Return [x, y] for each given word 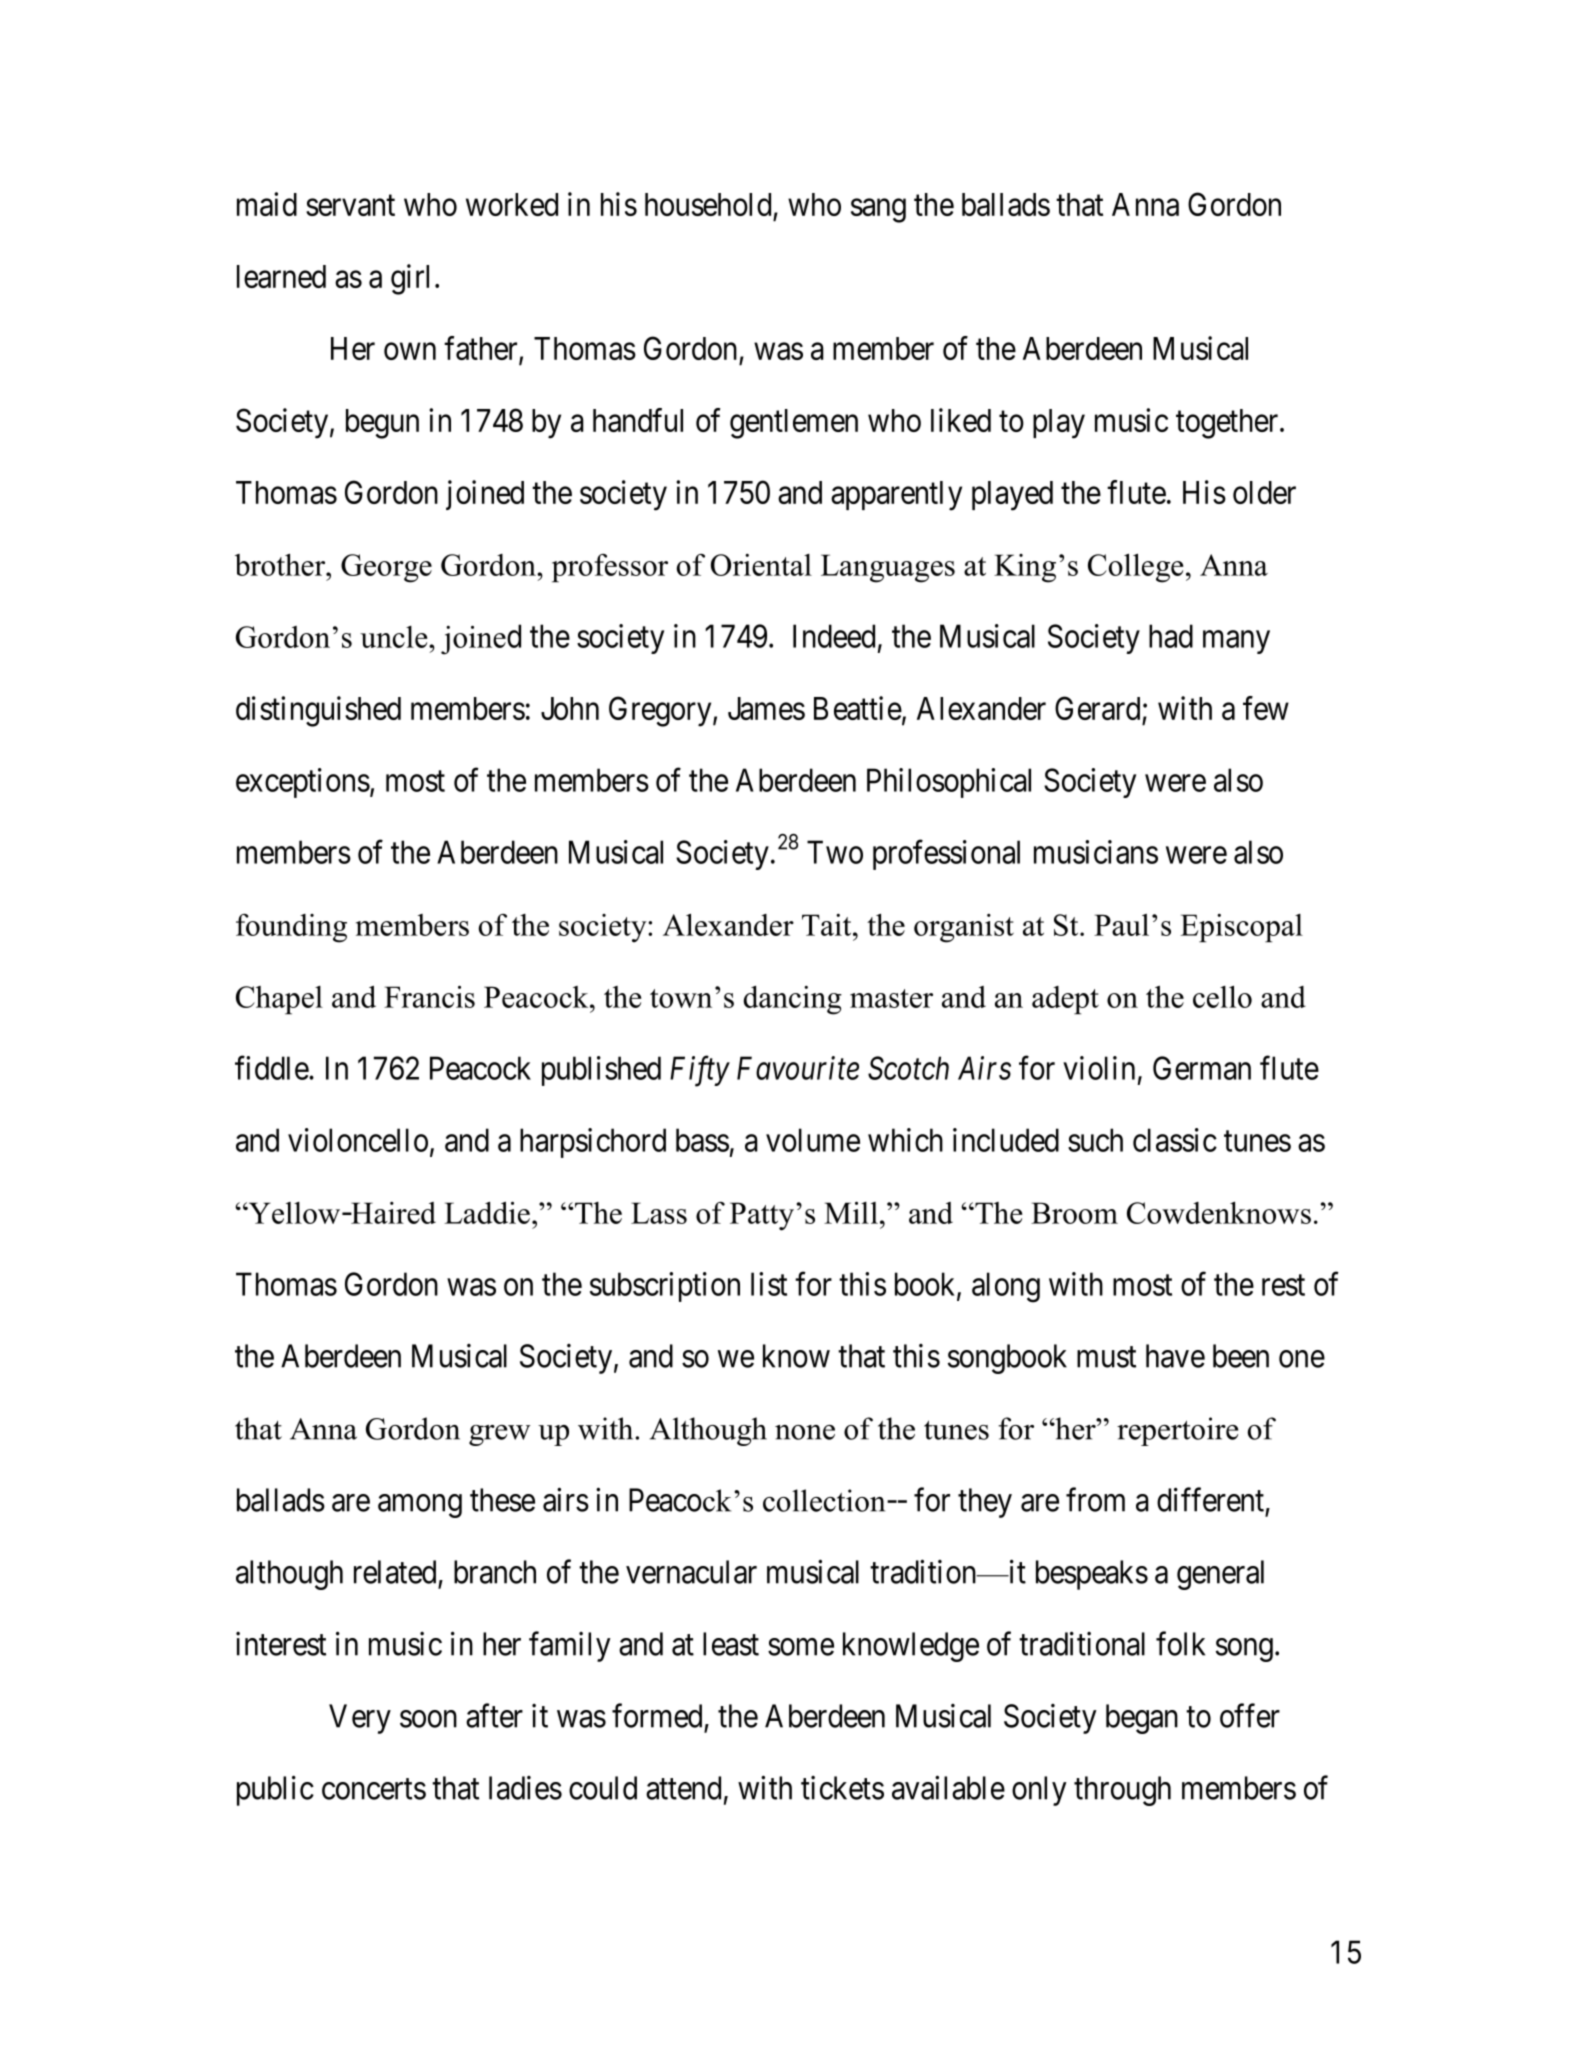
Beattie [858, 708]
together [1228, 424]
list [769, 1284]
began [1142, 1719]
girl [410, 279]
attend [683, 1788]
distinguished [318, 711]
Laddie [487, 1212]
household [708, 204]
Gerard [1097, 708]
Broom [1074, 1213]
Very [360, 1719]
